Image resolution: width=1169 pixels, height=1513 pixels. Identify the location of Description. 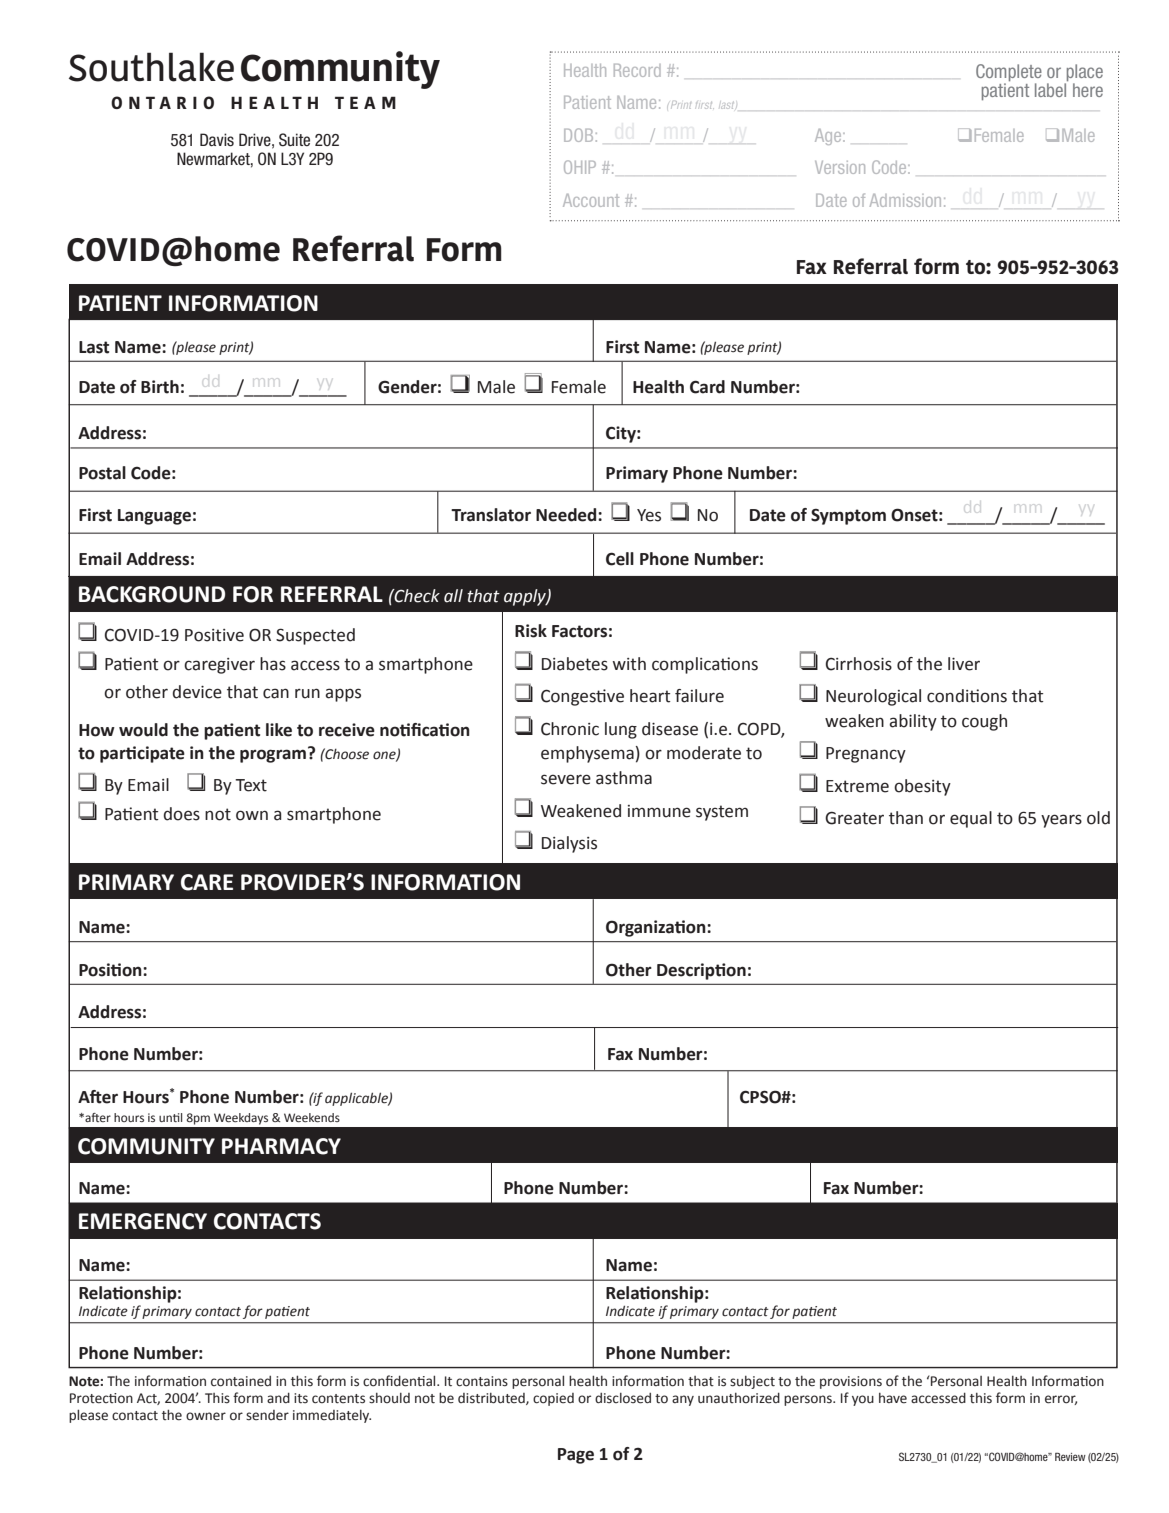
(701, 971).
